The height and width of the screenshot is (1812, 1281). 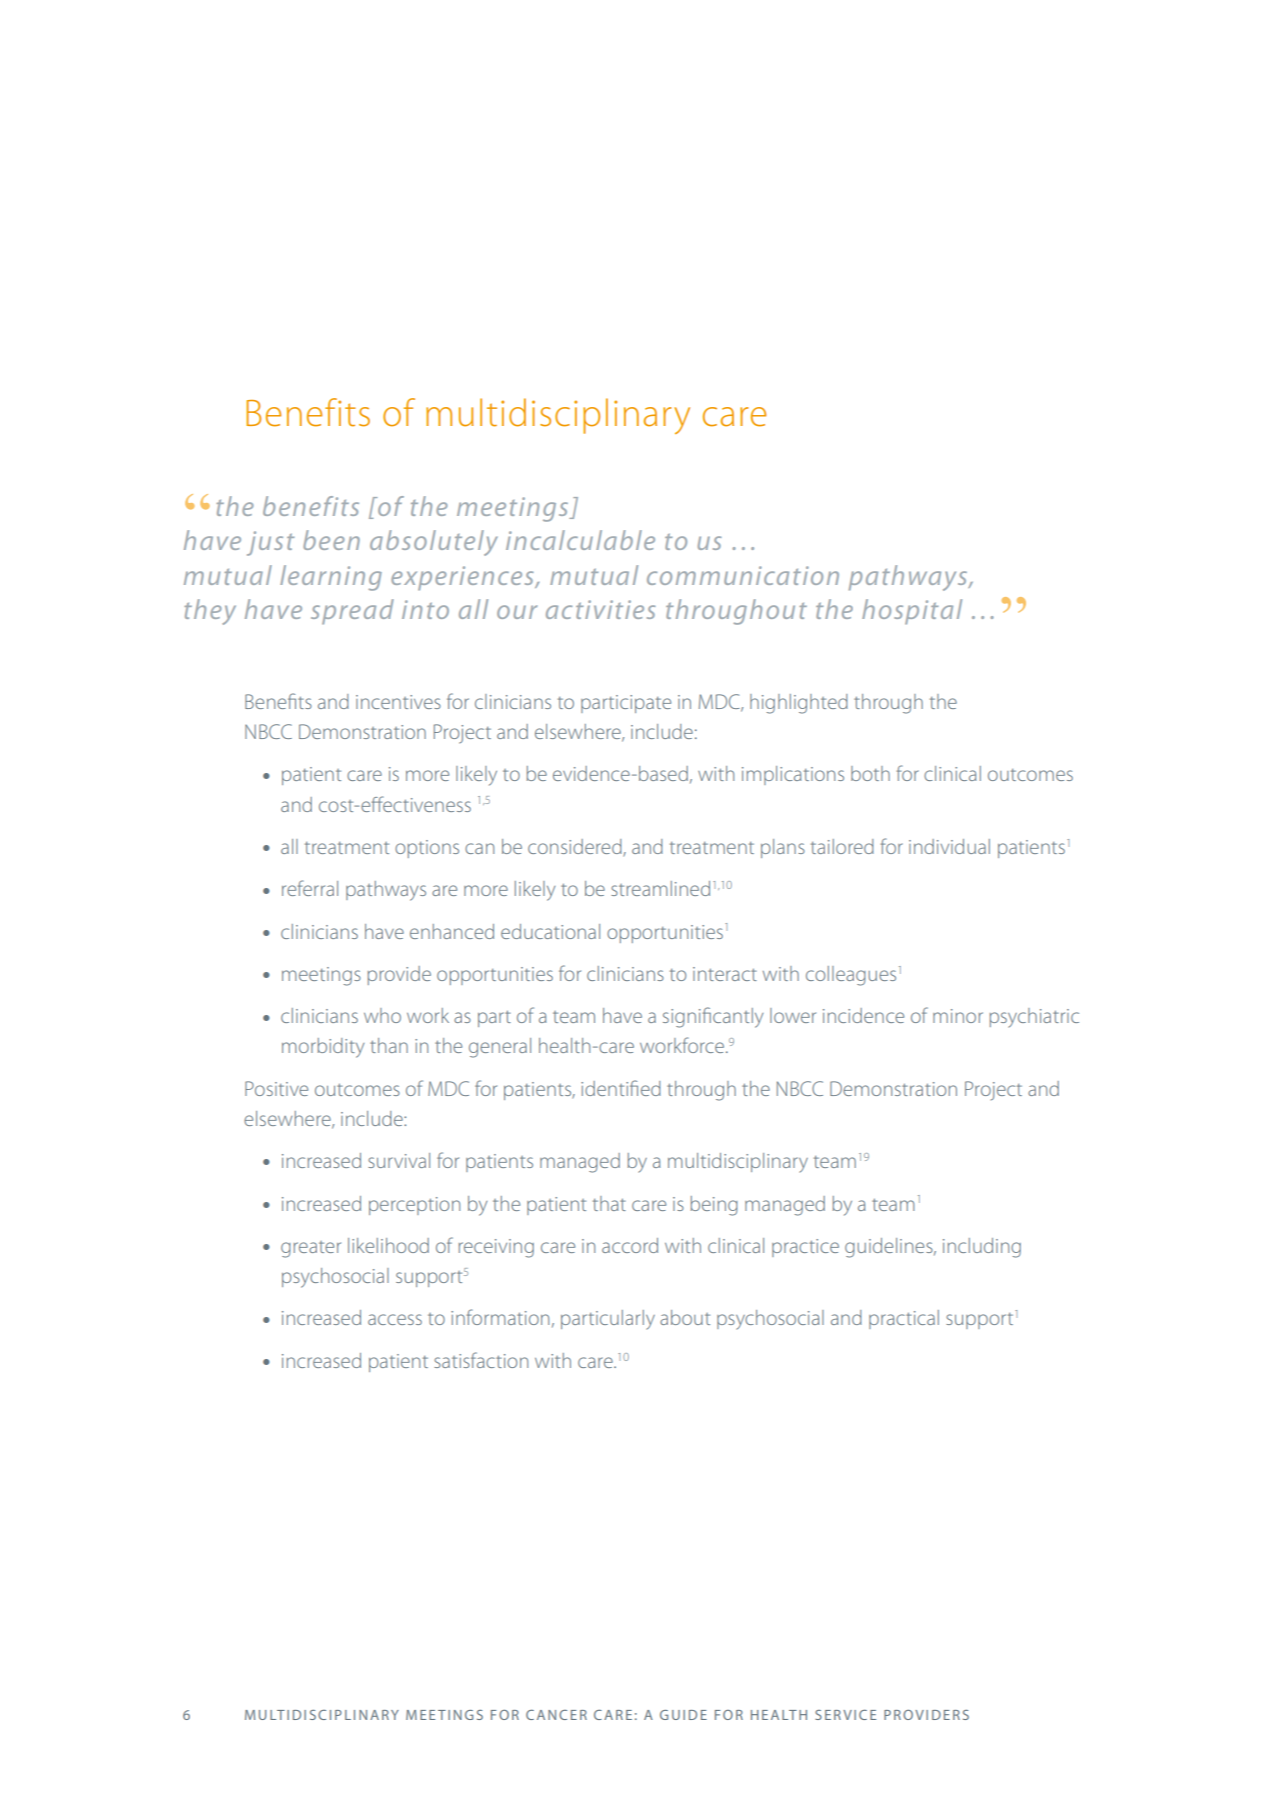 I want to click on provide, so click(x=399, y=975).
